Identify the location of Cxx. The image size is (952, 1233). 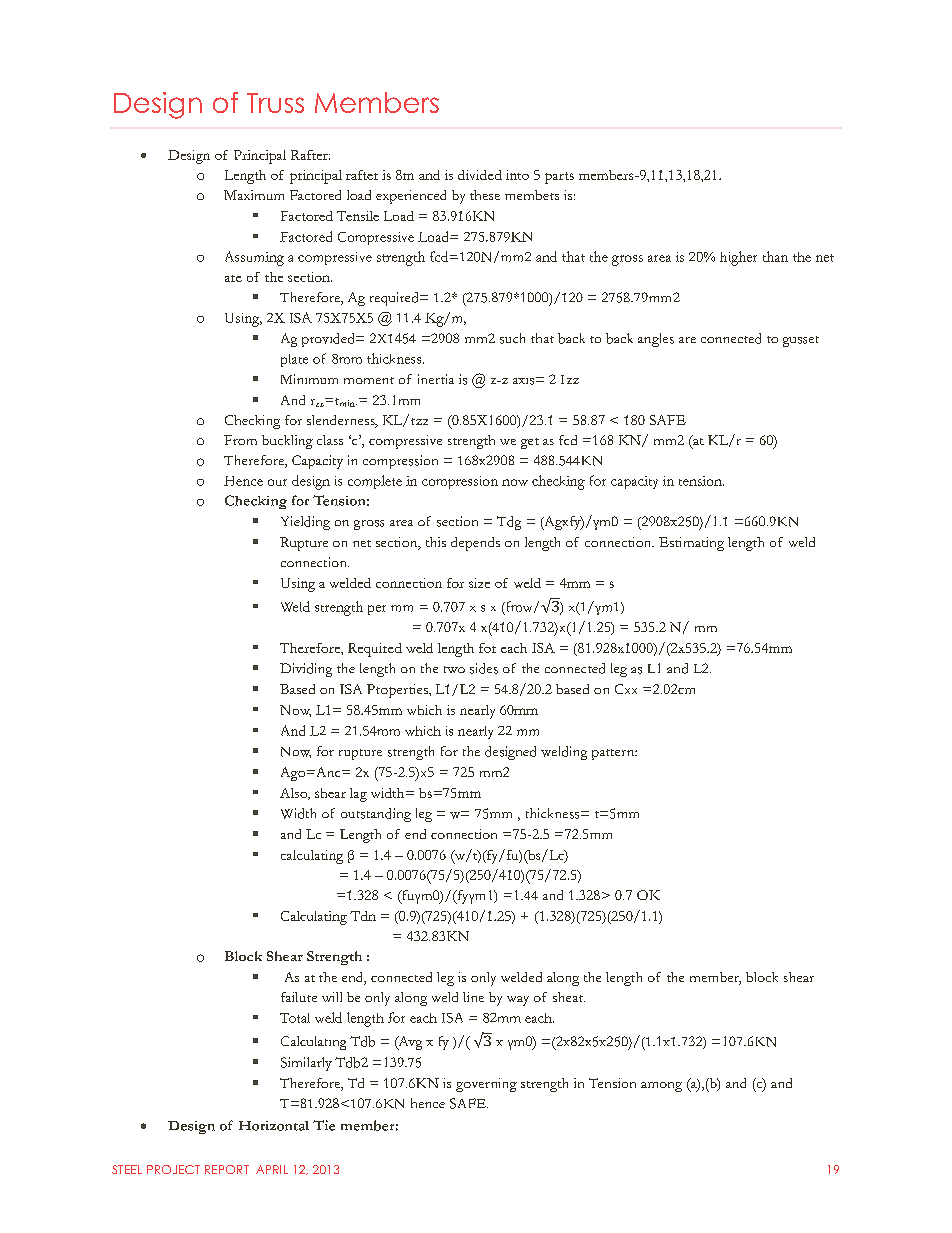
(626, 689).
